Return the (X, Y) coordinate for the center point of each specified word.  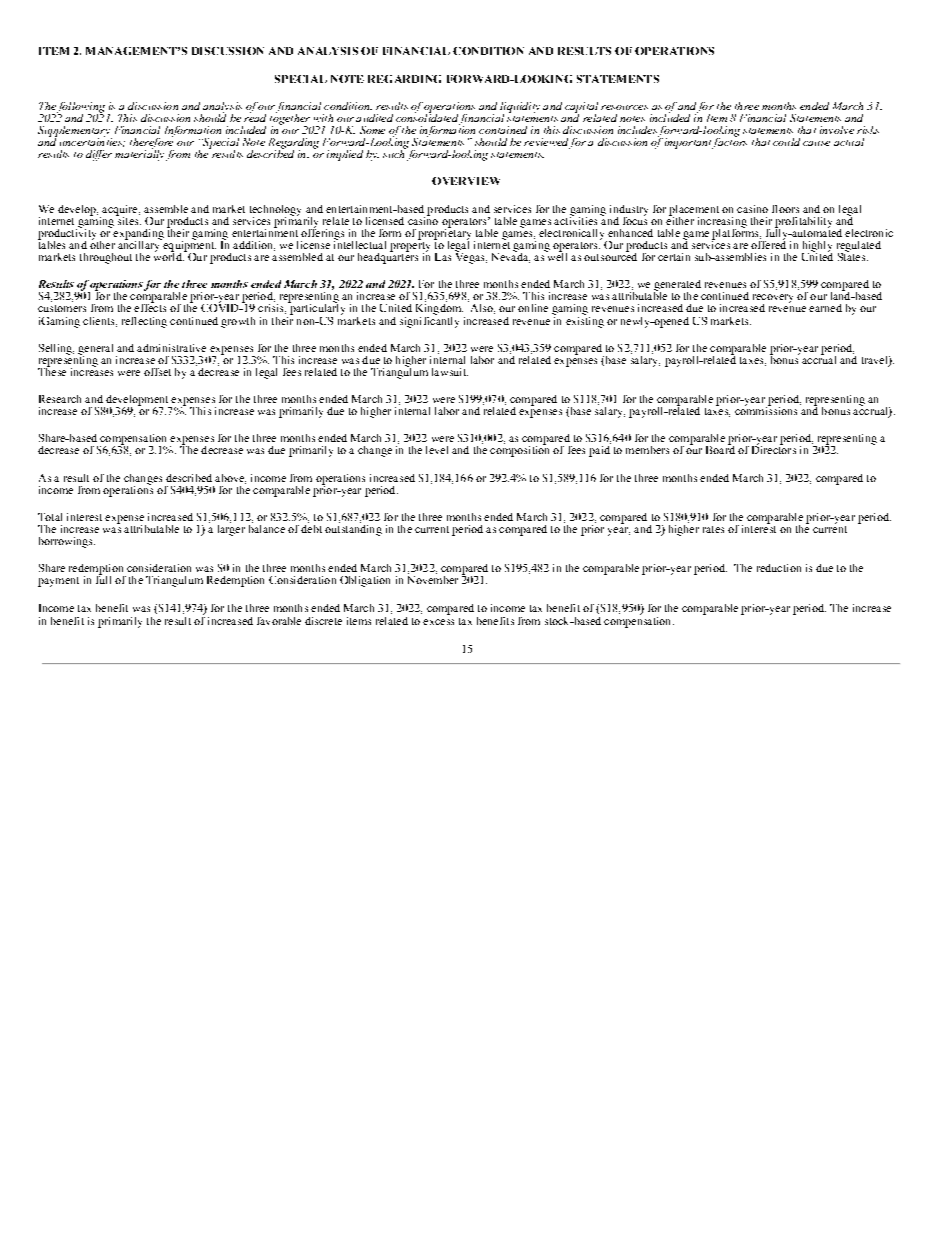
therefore (152, 143)
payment (58, 582)
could (786, 142)
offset (157, 372)
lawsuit (450, 372)
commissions (766, 409)
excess (438, 622)
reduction (779, 568)
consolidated (427, 116)
